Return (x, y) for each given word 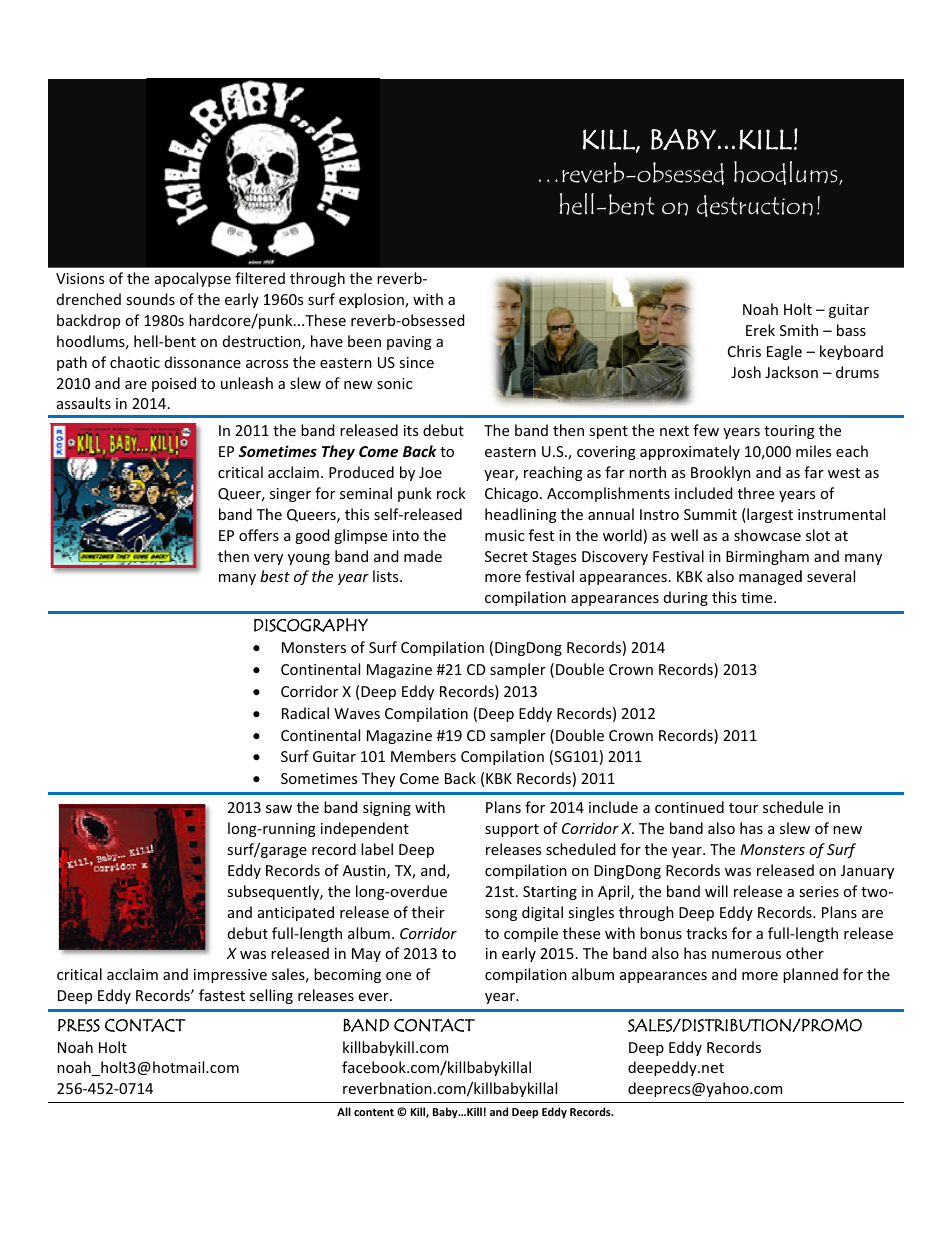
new (847, 830)
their (428, 912)
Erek (760, 330)
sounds (150, 299)
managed (770, 577)
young (309, 559)
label (377, 849)
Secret (506, 556)
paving (409, 343)
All (344, 1111)
